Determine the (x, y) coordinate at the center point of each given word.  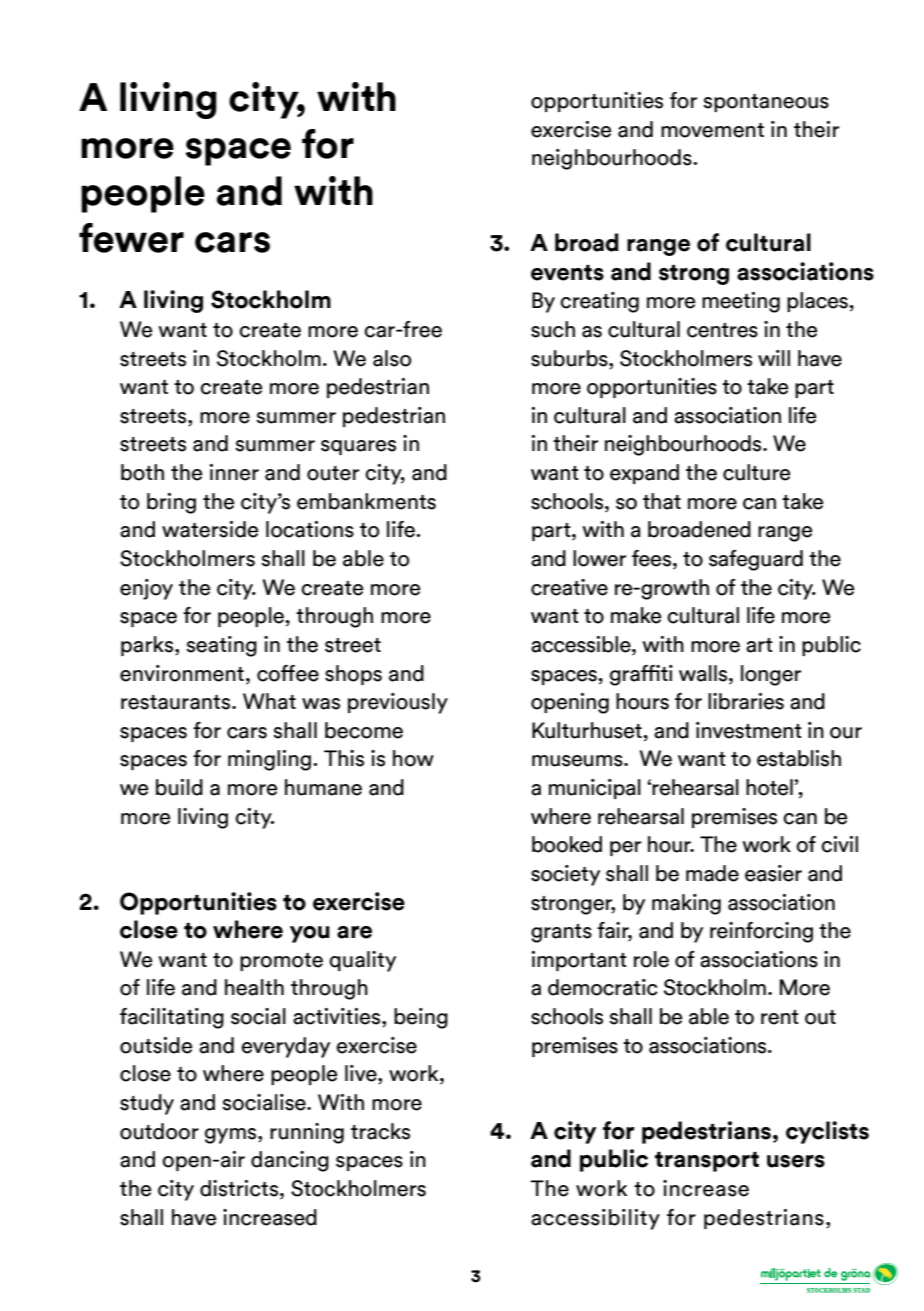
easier (773, 873)
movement (712, 130)
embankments (366, 501)
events (567, 273)
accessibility (595, 1219)
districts (239, 1188)
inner (234, 472)
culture (756, 472)
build (179, 787)
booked (567, 844)
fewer (131, 238)
